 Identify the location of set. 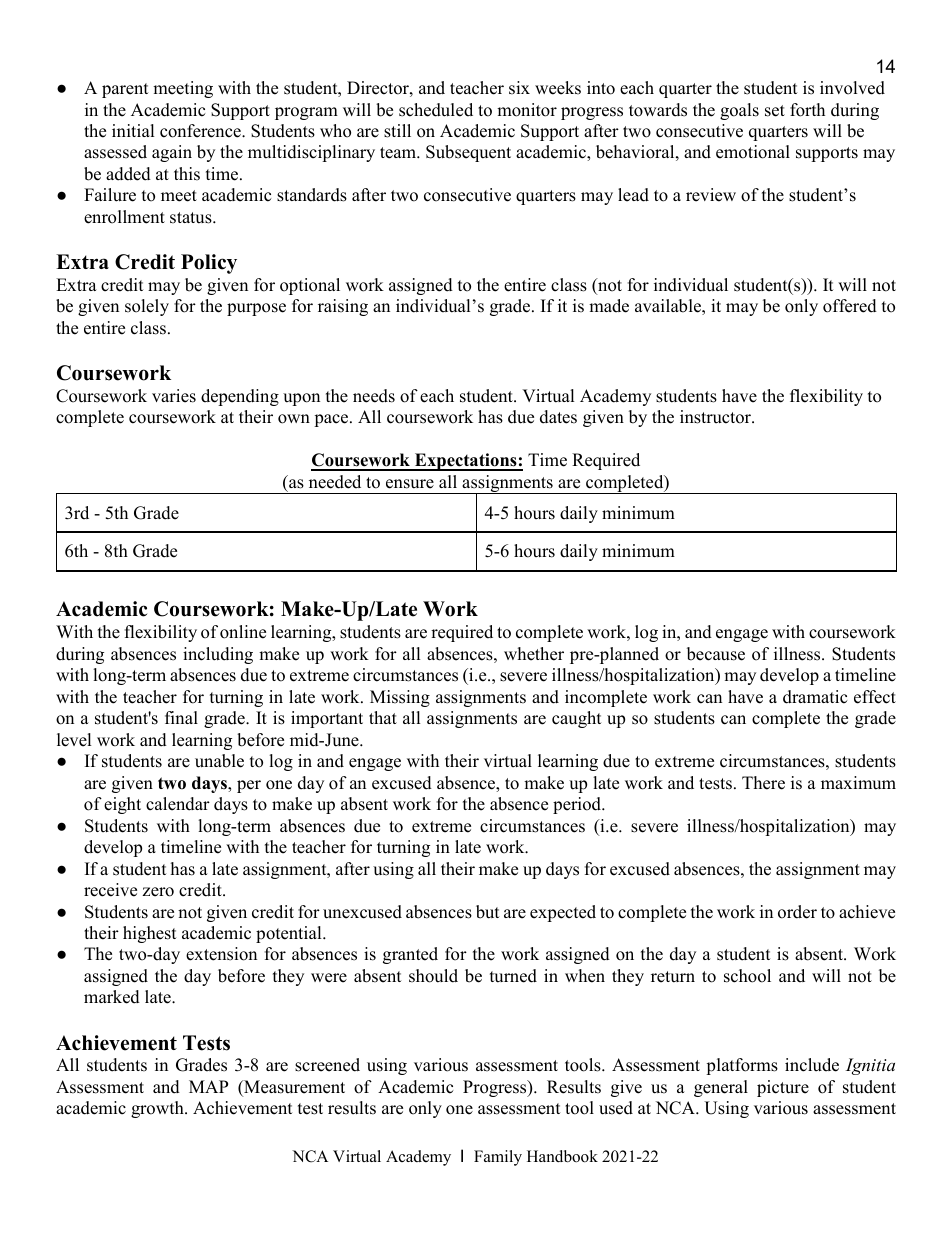
(775, 111).
